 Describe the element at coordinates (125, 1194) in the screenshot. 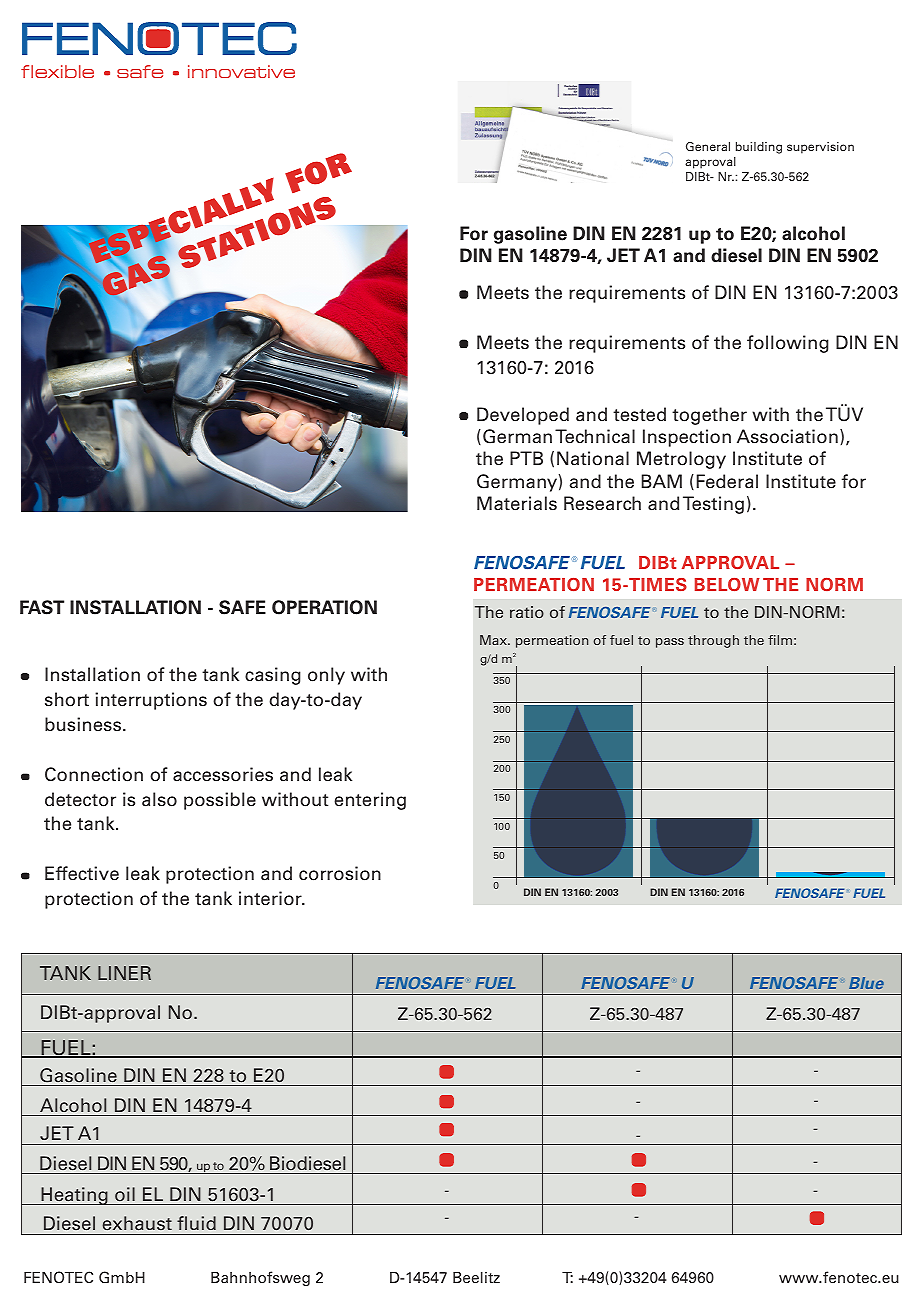

I see `oil` at that location.
